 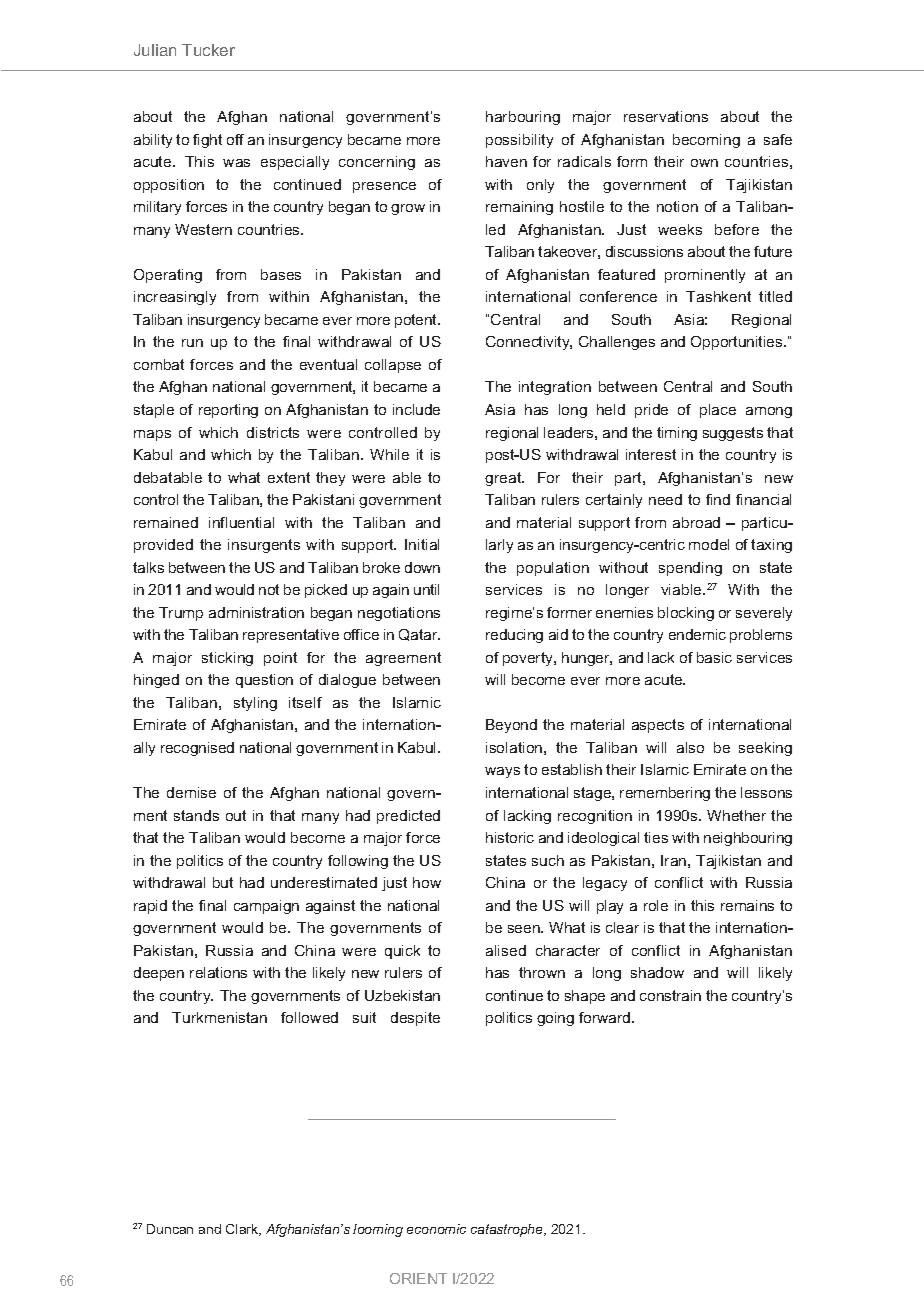 I want to click on reservations, so click(x=666, y=116).
